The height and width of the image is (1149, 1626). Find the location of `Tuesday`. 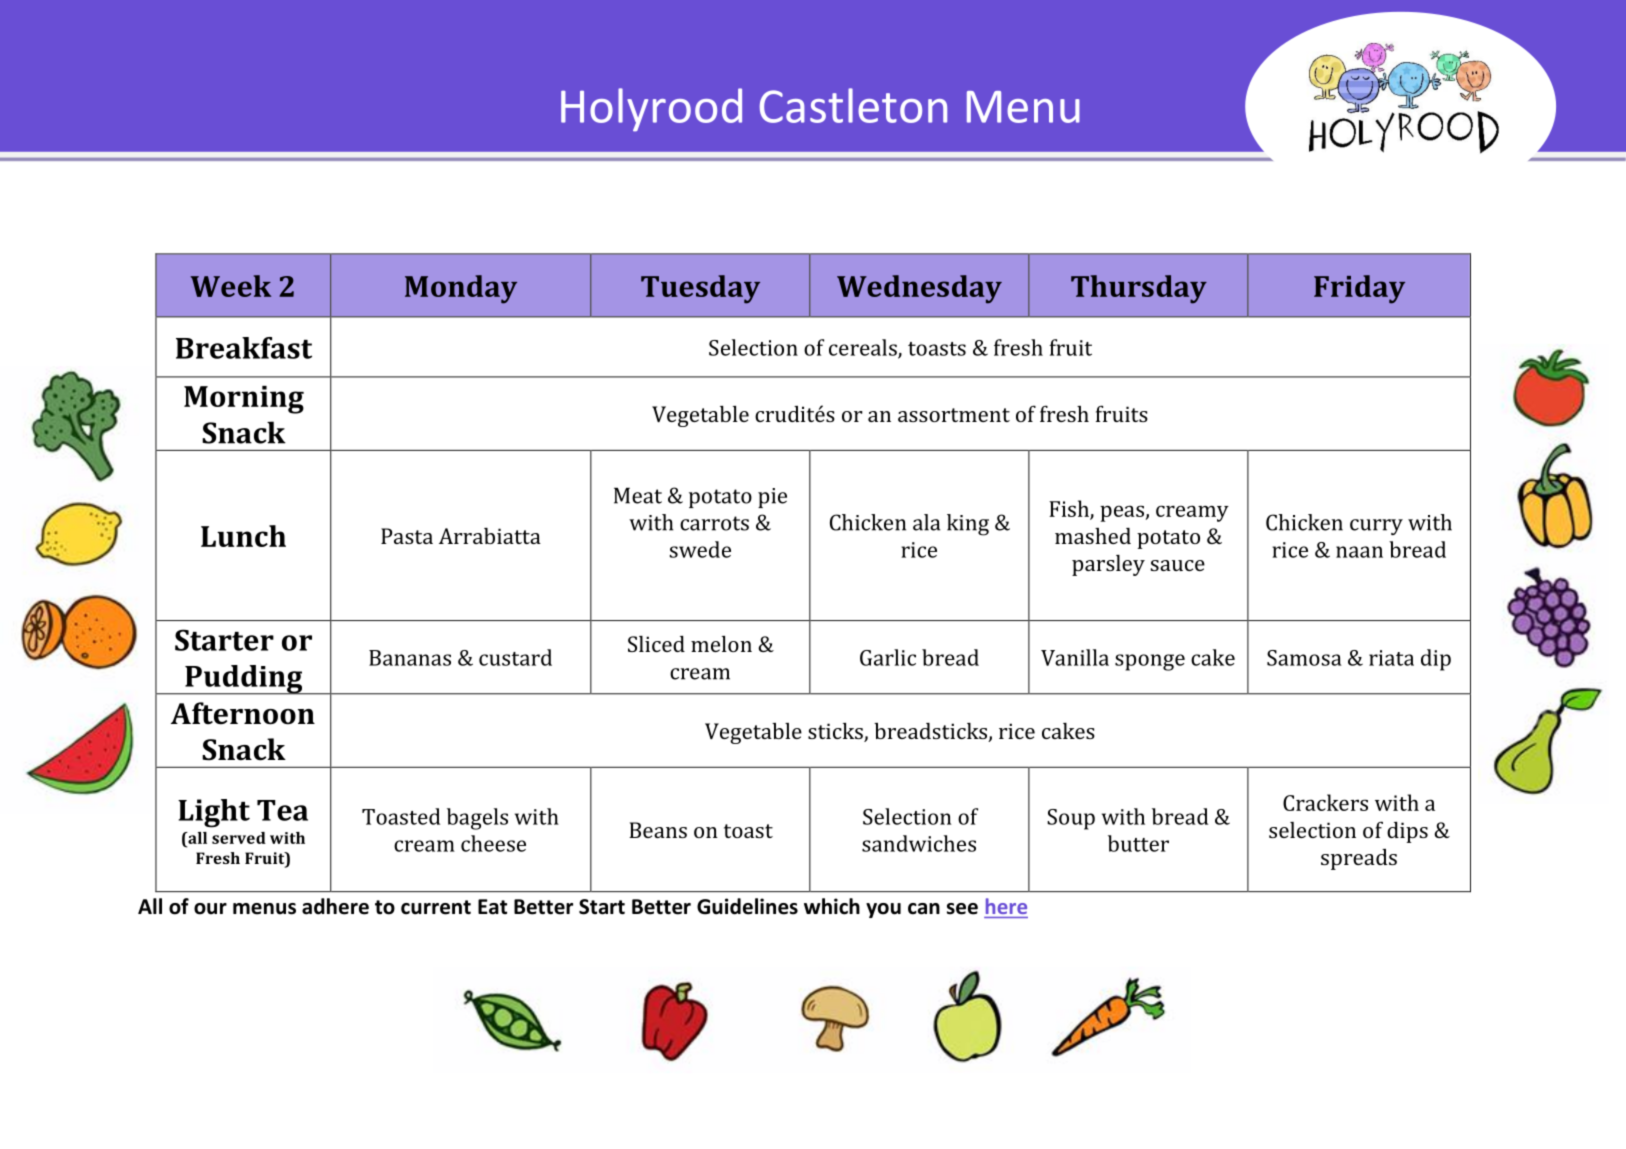

Tuesday is located at coordinates (700, 289).
